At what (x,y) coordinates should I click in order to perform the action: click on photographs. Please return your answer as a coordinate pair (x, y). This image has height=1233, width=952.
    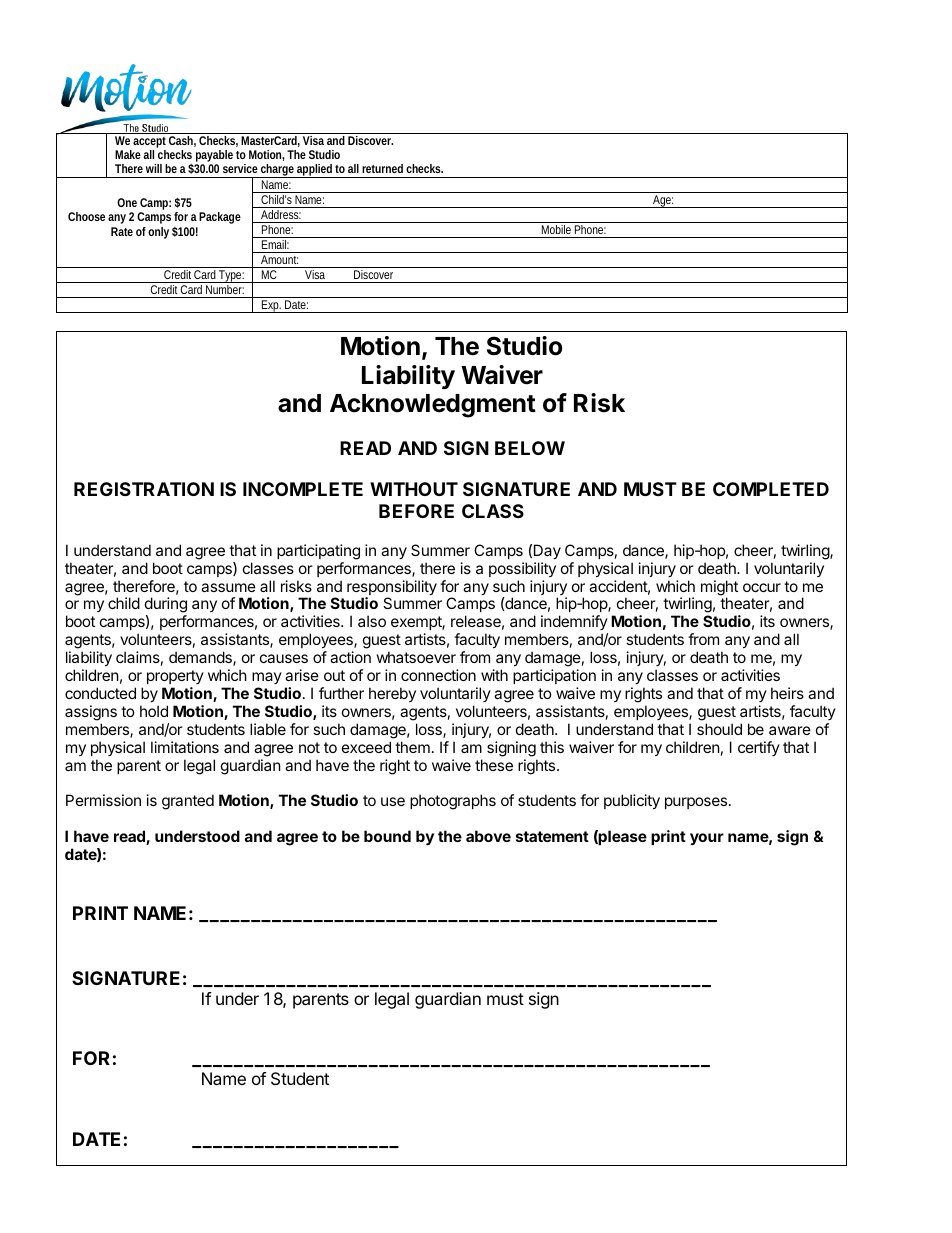
    Looking at the image, I should click on (453, 802).
